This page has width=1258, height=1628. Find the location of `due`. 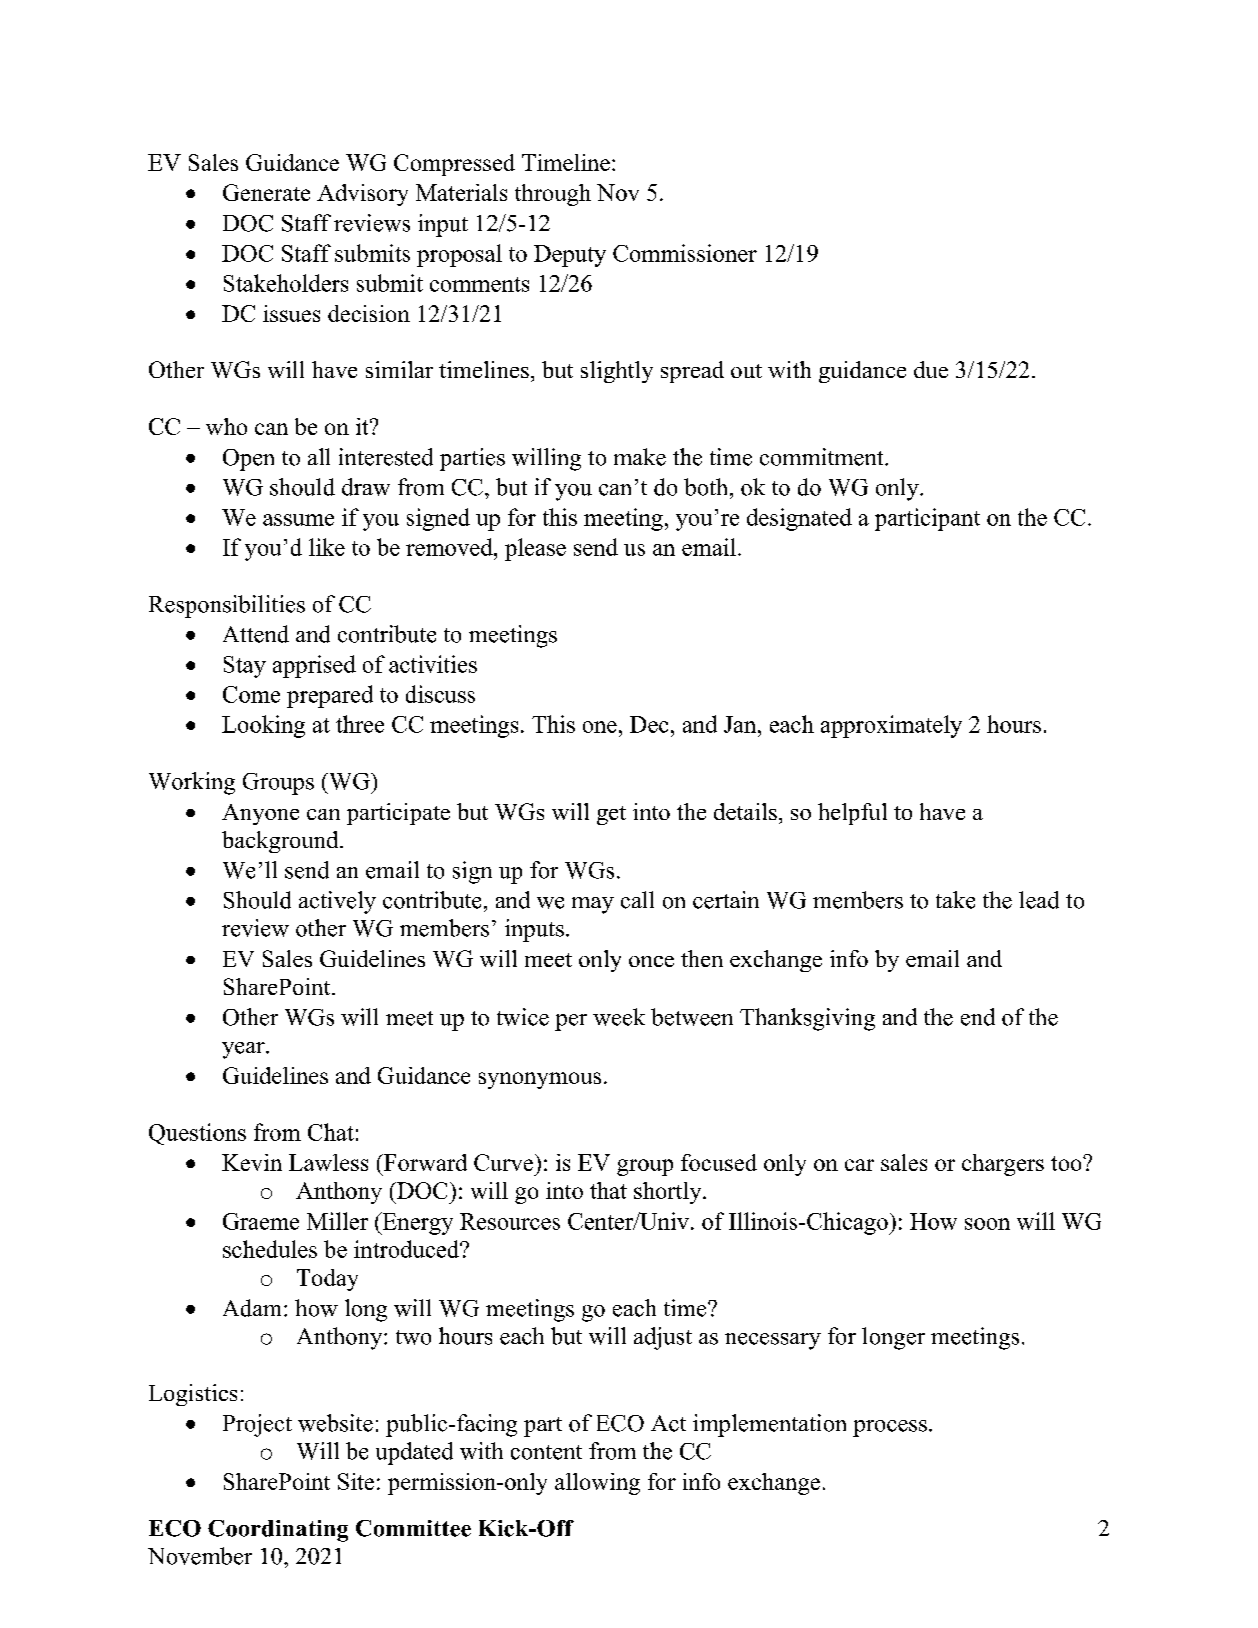

due is located at coordinates (931, 369).
